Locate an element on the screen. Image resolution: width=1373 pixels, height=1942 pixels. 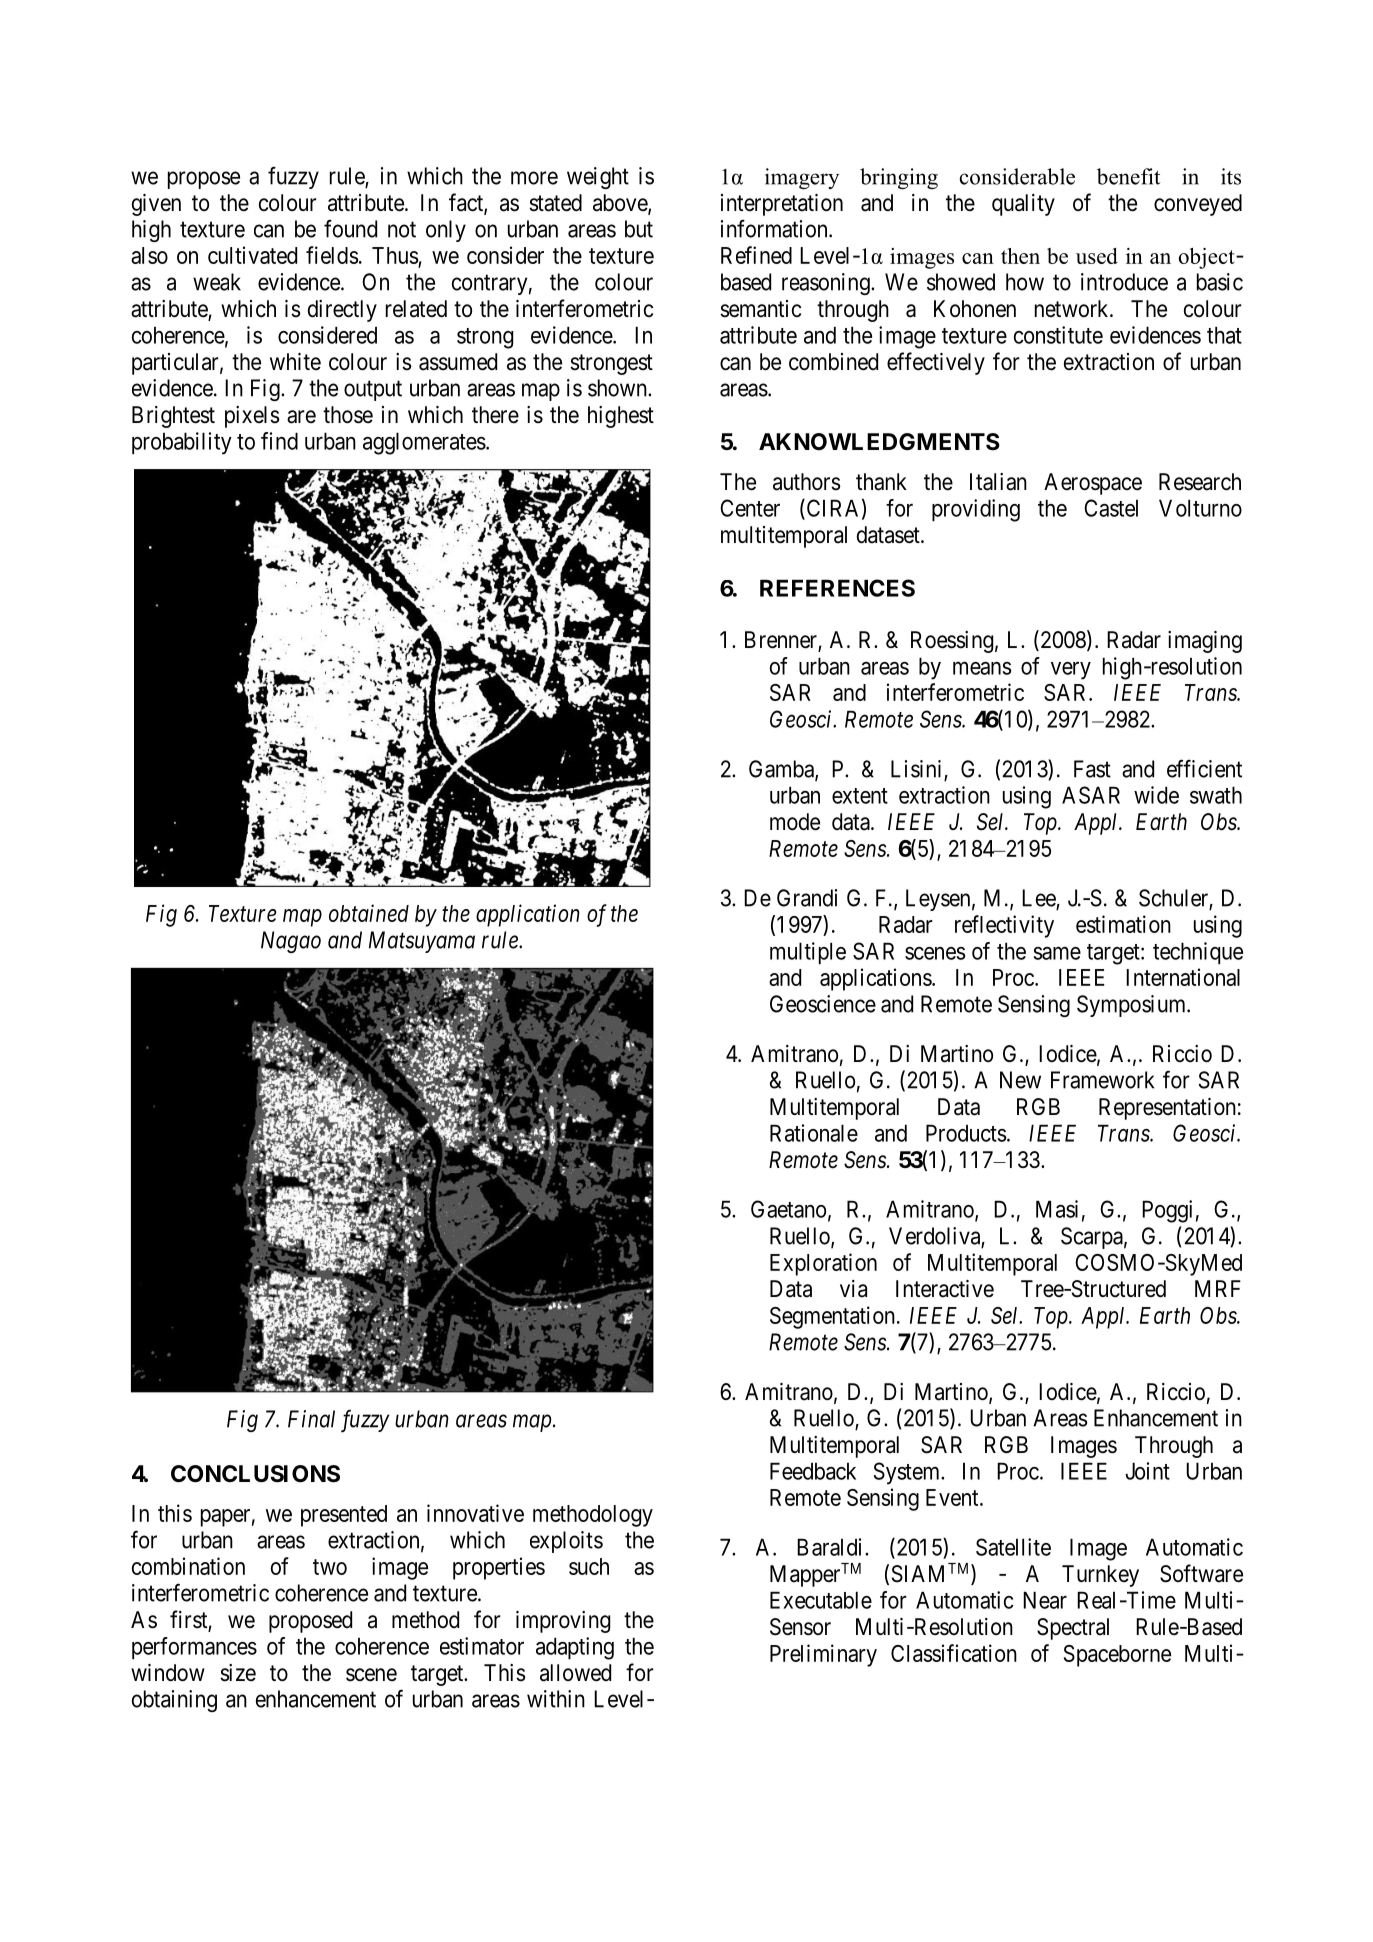
very is located at coordinates (1071, 671).
